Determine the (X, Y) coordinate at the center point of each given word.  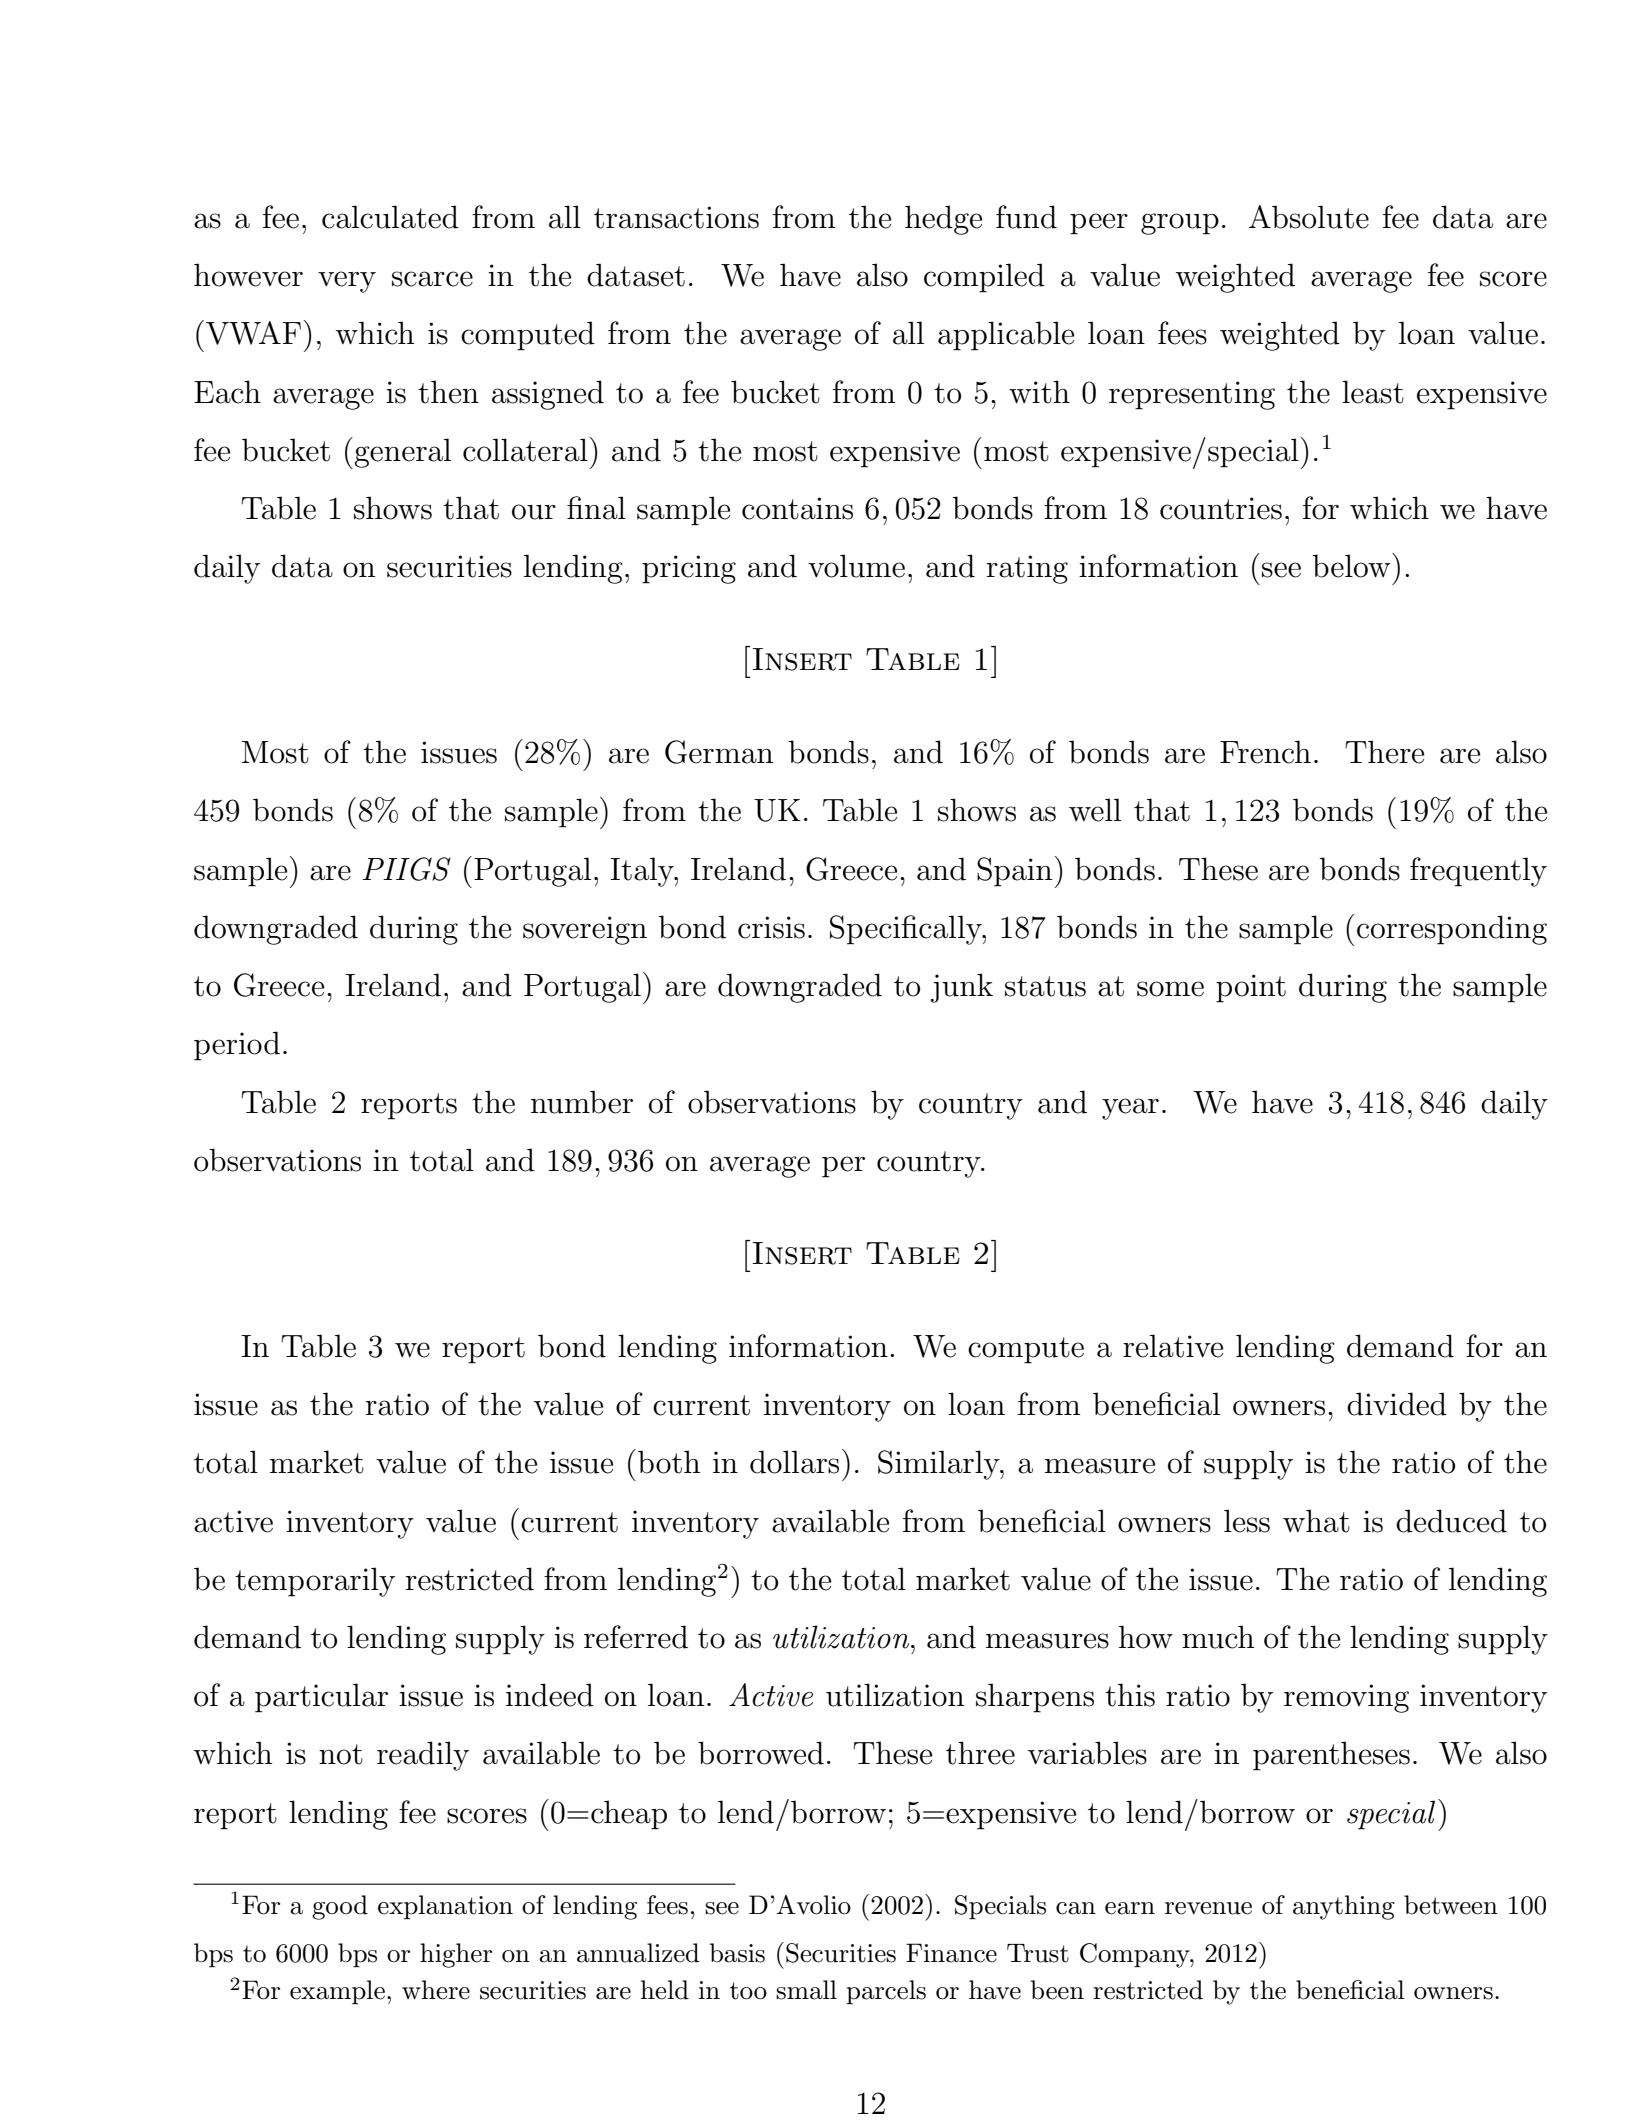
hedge (943, 220)
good (340, 1907)
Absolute (1309, 217)
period (237, 1046)
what (1316, 1521)
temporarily (315, 1582)
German (719, 752)
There (1384, 752)
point (1251, 988)
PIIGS (406, 869)
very (347, 282)
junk (962, 988)
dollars (794, 1462)
